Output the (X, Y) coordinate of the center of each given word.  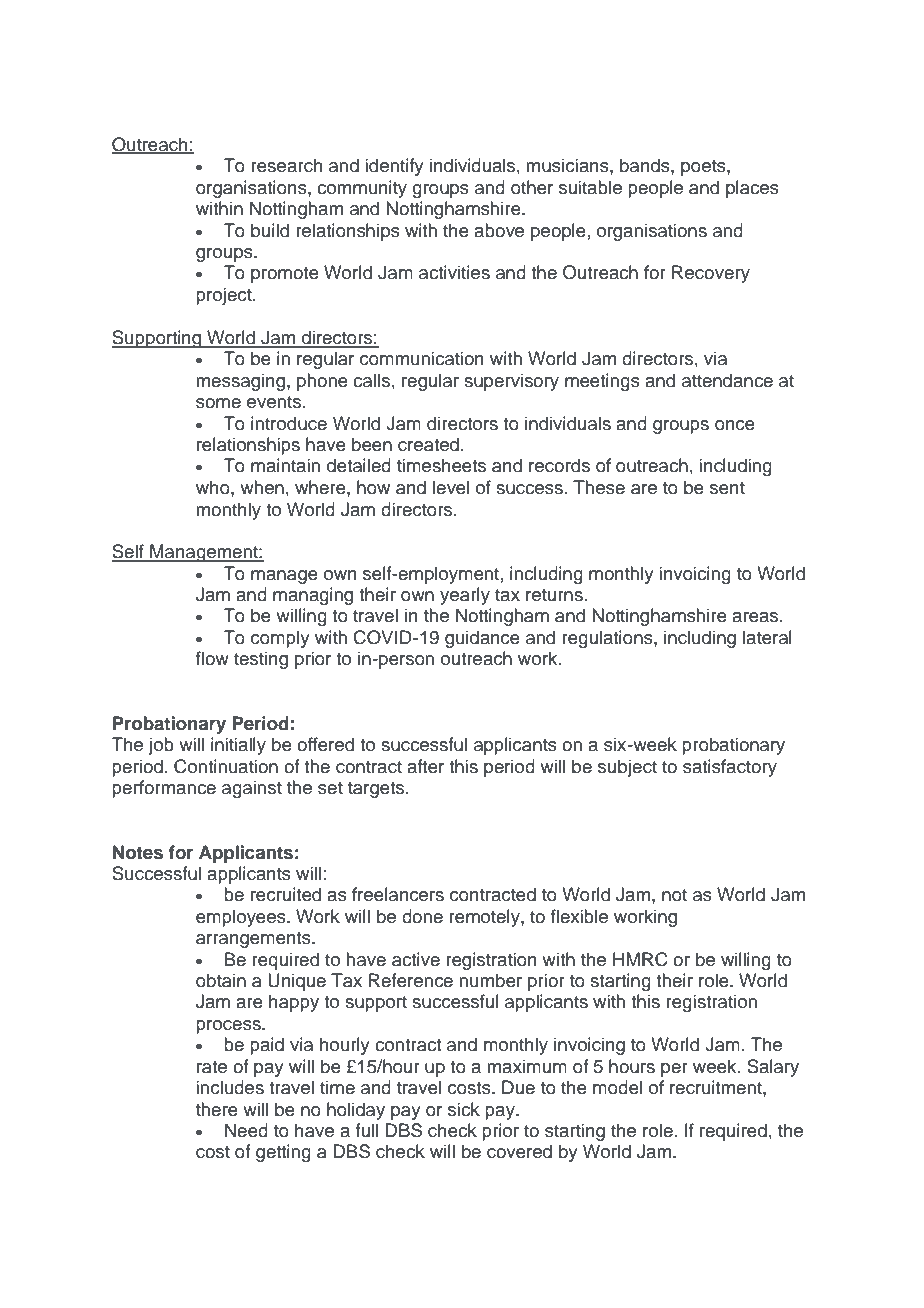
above (499, 230)
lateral (767, 637)
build (270, 230)
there (217, 1109)
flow (212, 658)
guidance (482, 639)
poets (704, 168)
